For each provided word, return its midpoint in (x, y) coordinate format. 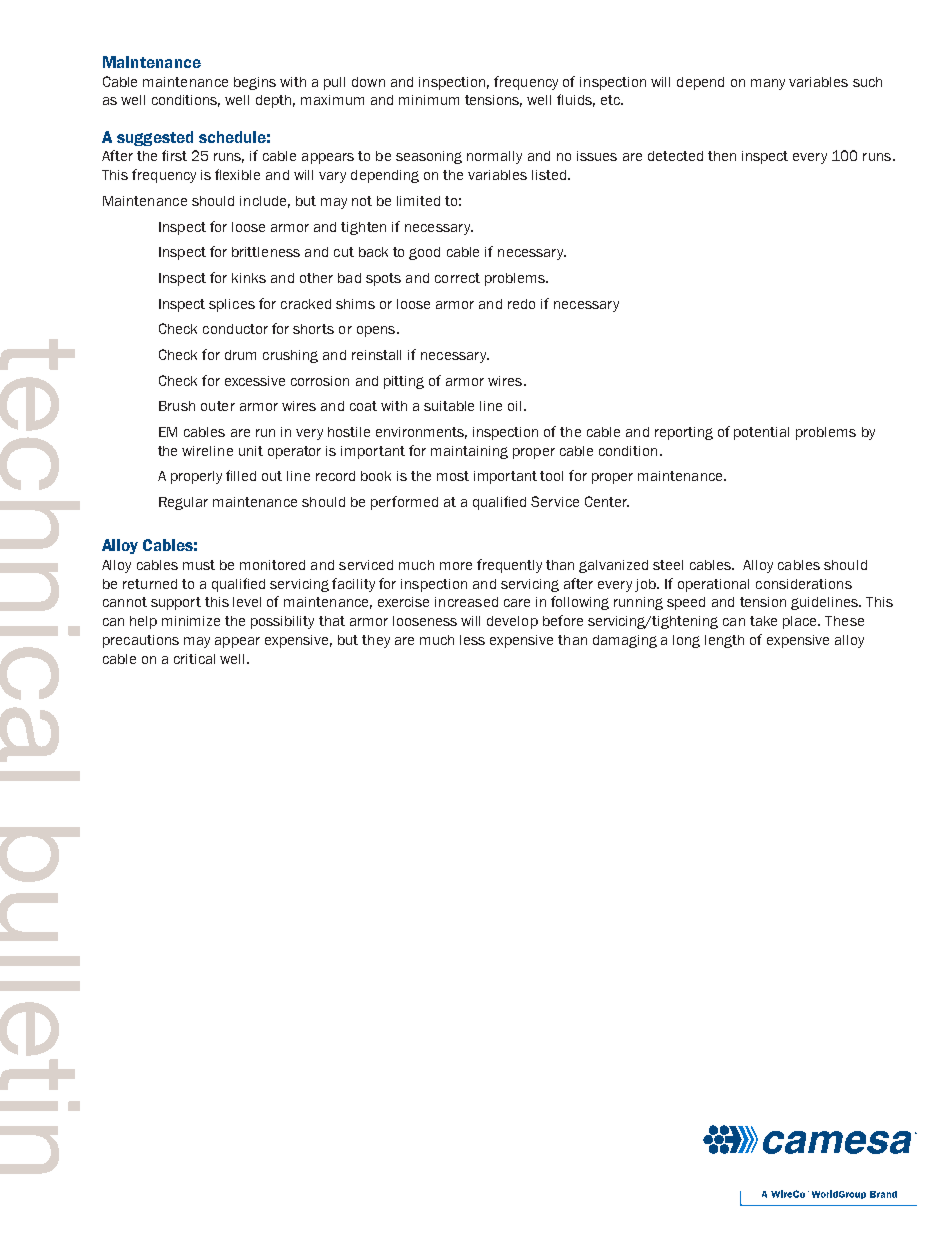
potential (761, 433)
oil (514, 406)
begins (255, 83)
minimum (429, 100)
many (768, 84)
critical (194, 659)
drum (240, 355)
